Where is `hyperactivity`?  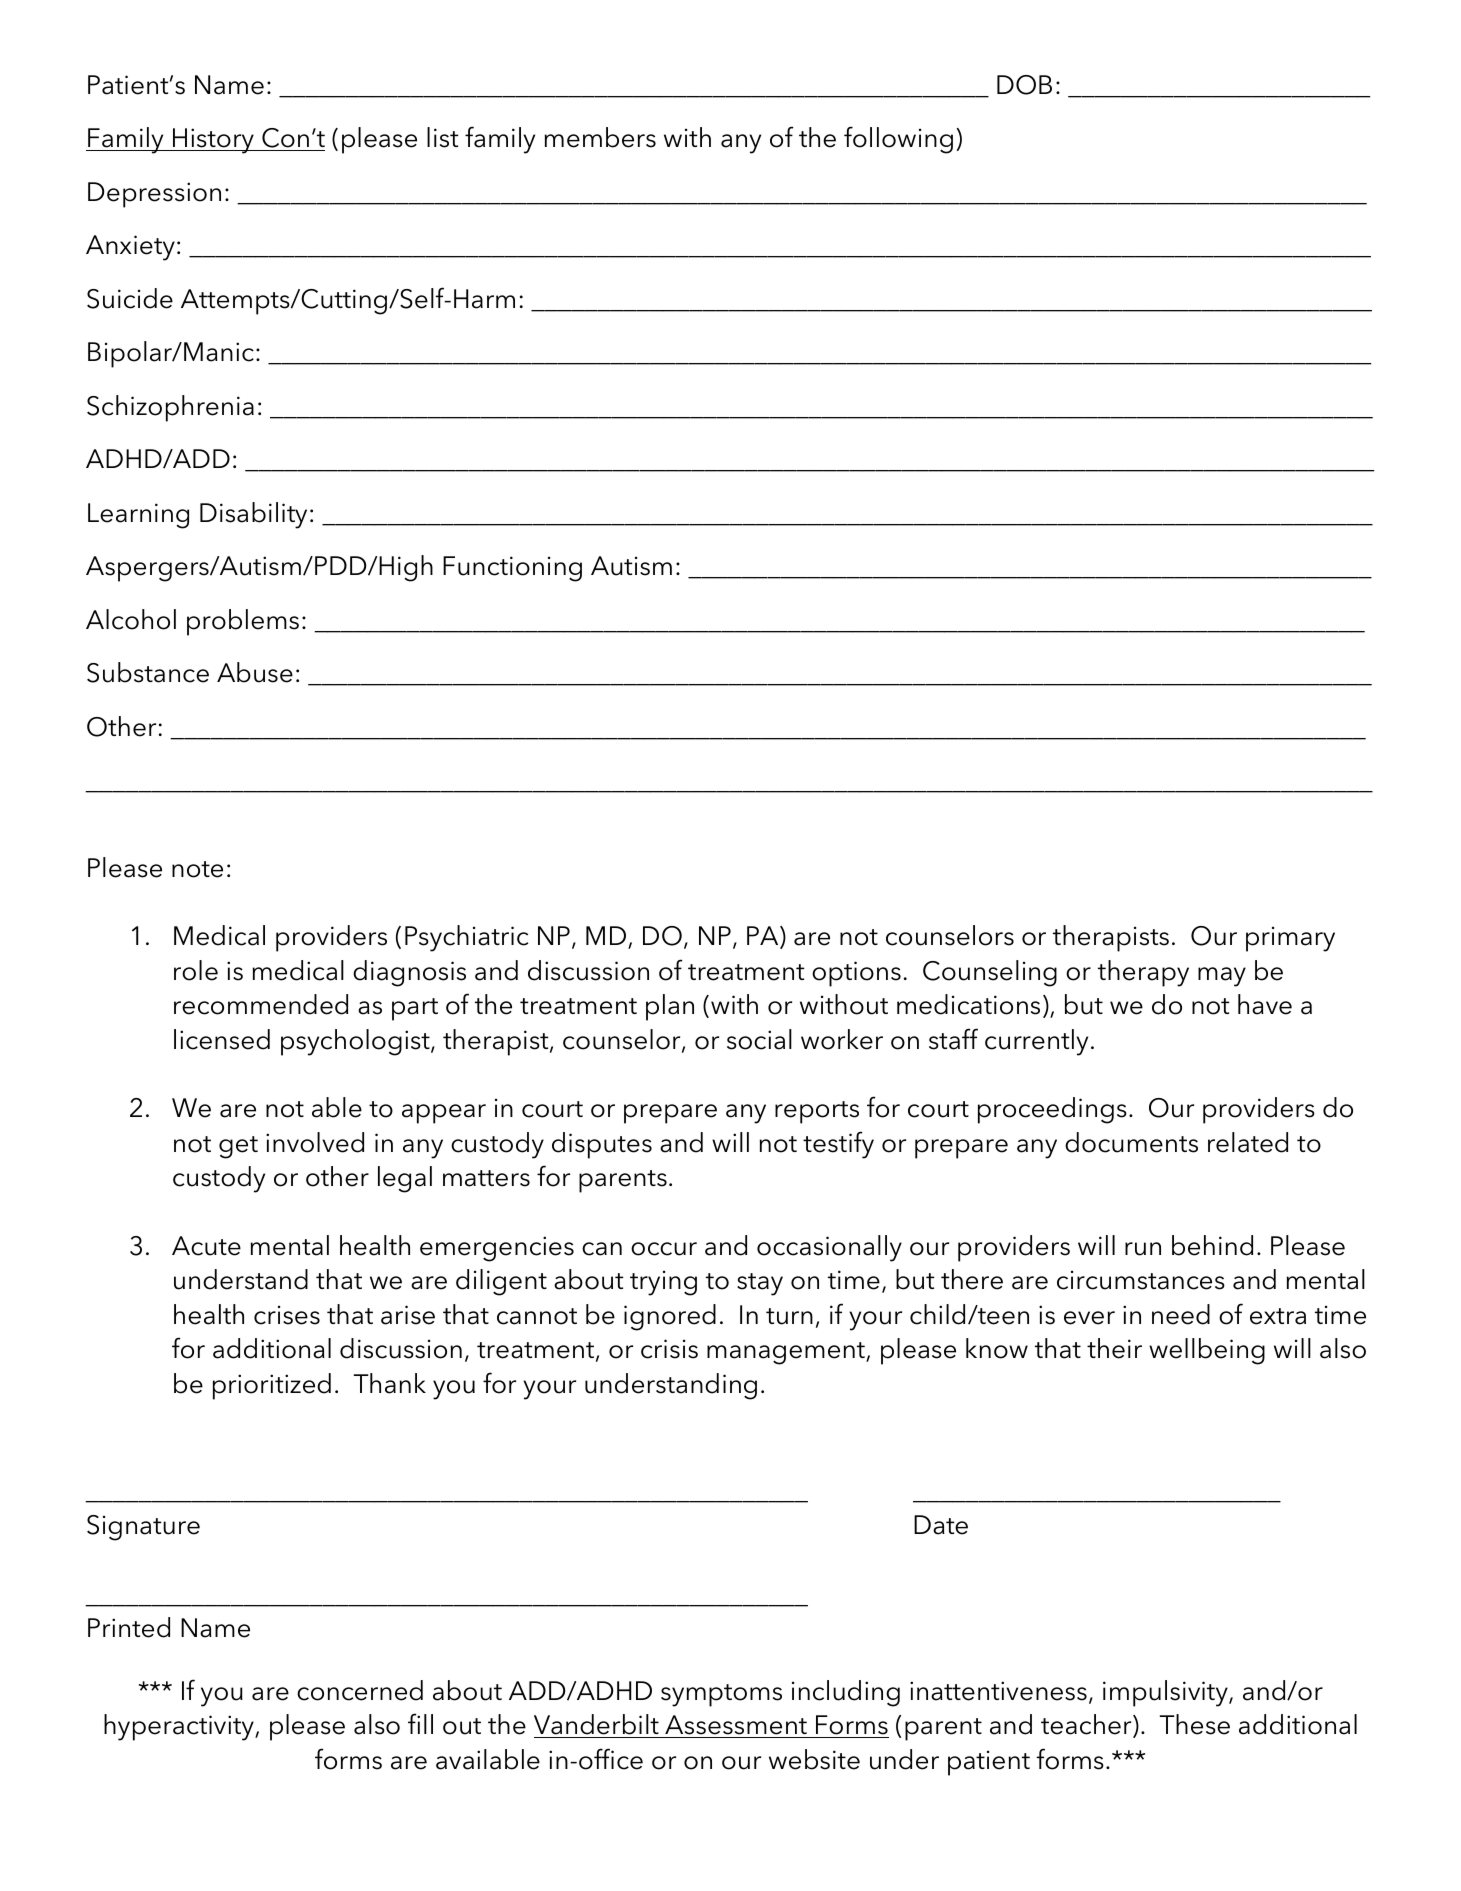
hyperactivity is located at coordinates (180, 1727).
